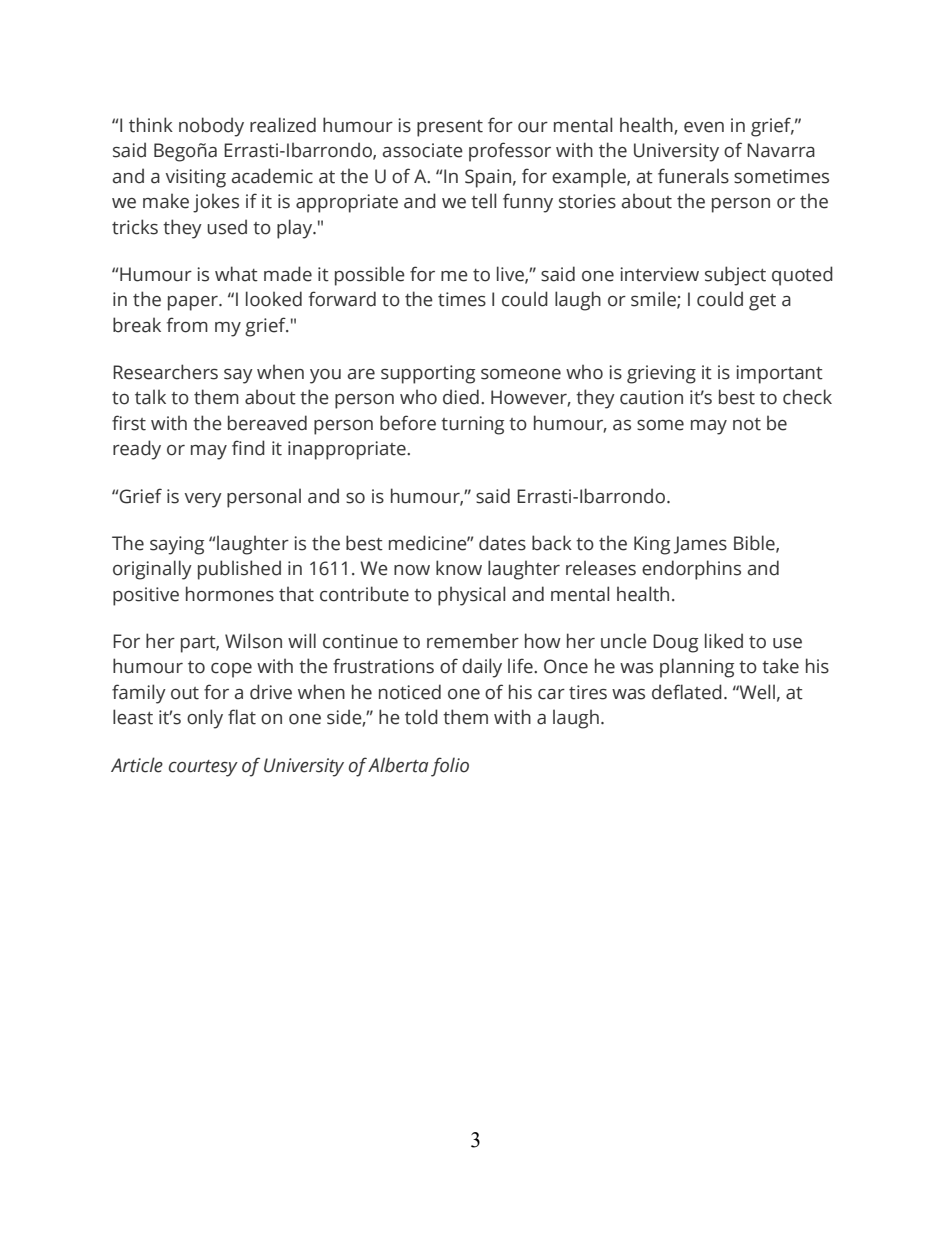 This screenshot has width=952, height=1233. I want to click on planning, so click(697, 668).
